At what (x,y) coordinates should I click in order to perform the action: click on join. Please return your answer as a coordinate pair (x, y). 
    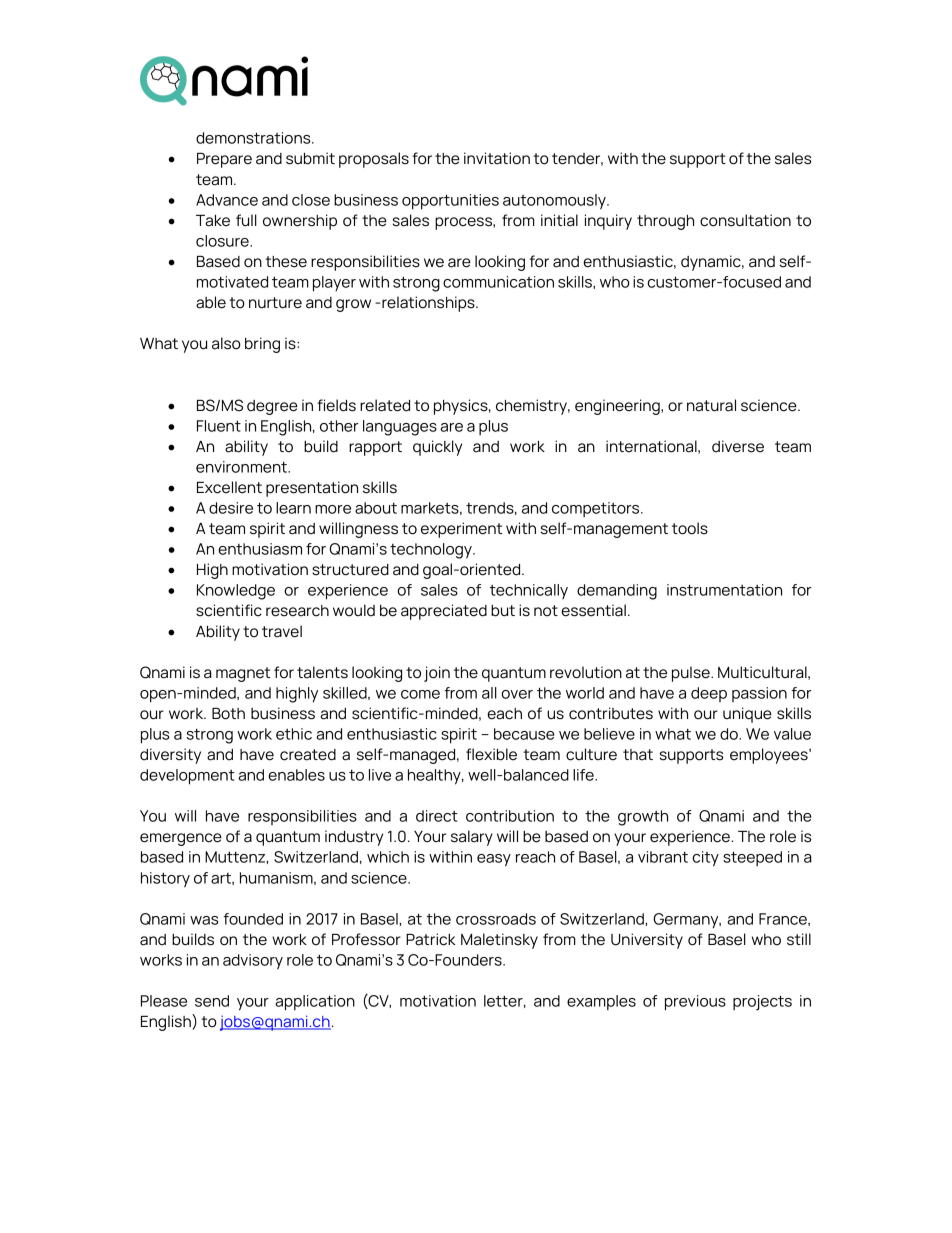
    Looking at the image, I should click on (437, 674).
